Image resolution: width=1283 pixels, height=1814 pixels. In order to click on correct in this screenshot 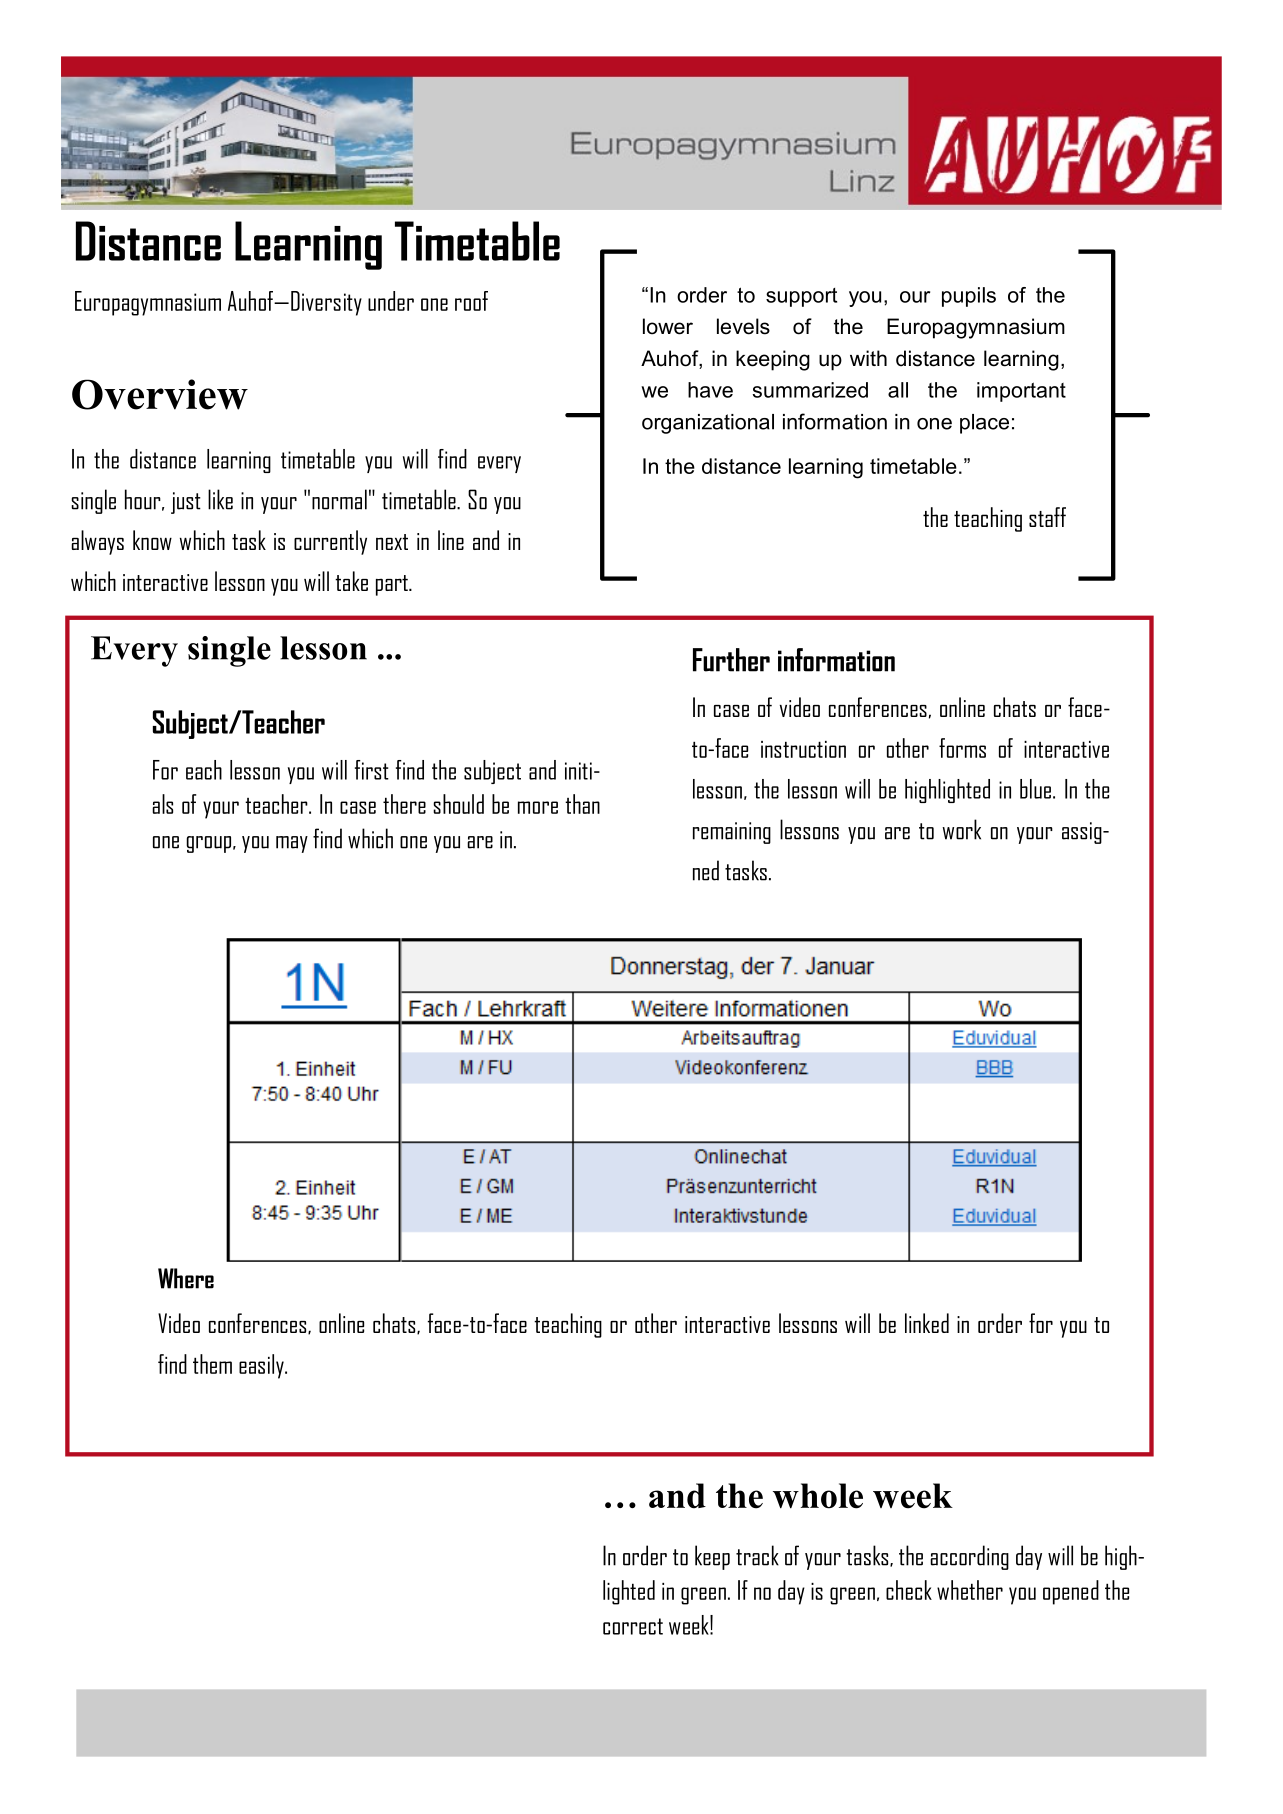, I will do `click(633, 1626)`.
